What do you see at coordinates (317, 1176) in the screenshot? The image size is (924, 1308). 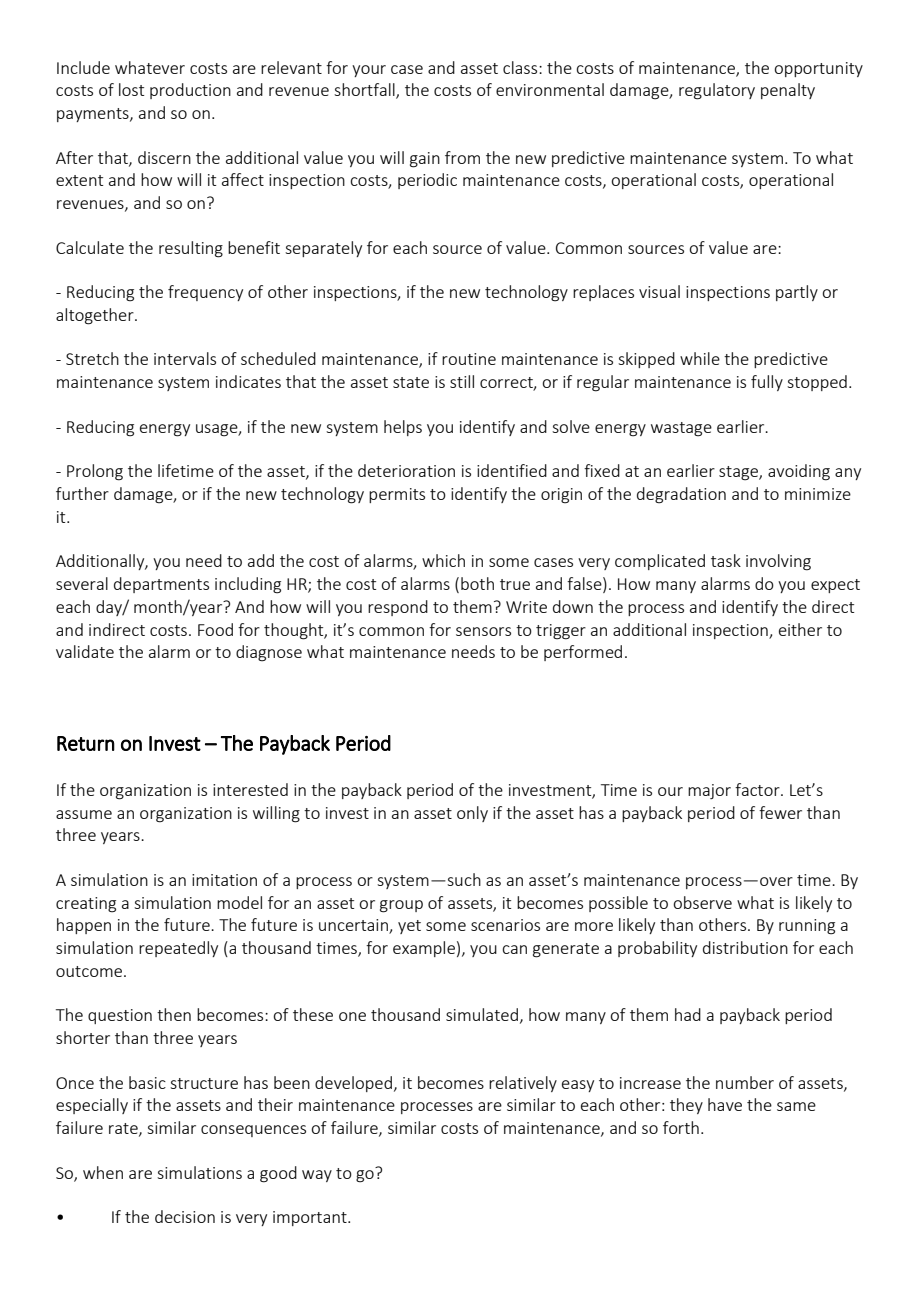 I see `way` at bounding box center [317, 1176].
